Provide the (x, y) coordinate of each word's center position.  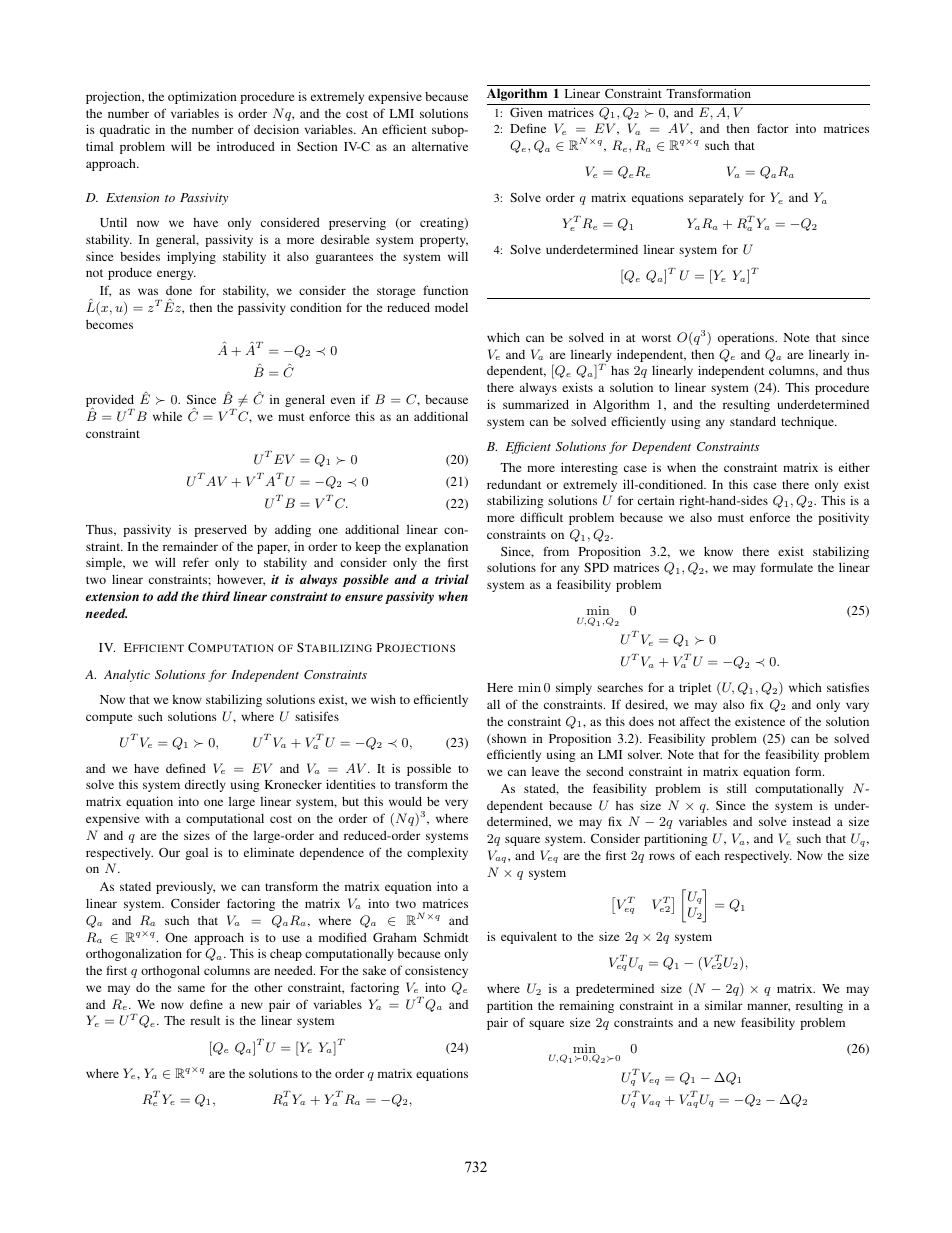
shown (508, 739)
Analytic (127, 675)
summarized (536, 404)
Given (526, 112)
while (167, 416)
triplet (695, 689)
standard (753, 421)
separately (716, 199)
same (191, 988)
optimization (202, 97)
